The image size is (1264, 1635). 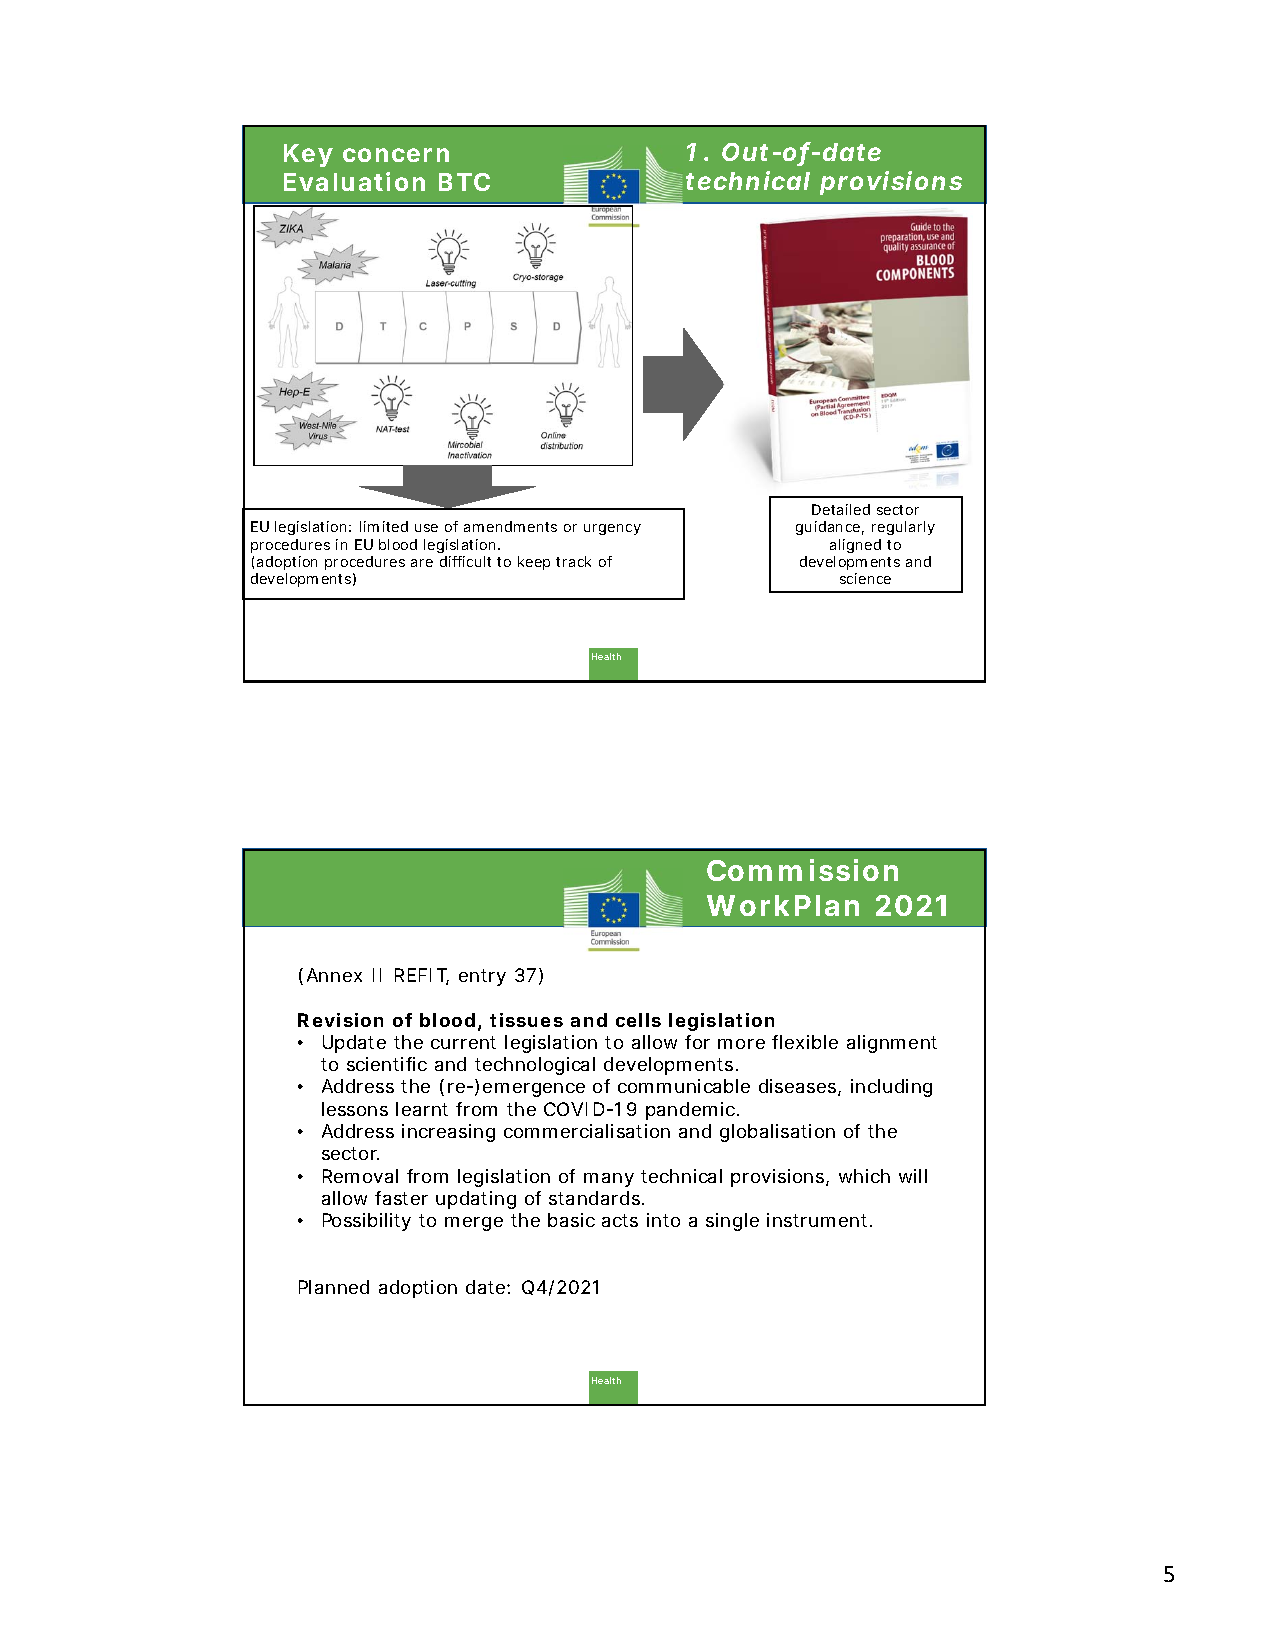 What do you see at coordinates (464, 182) in the page?
I see `BTC` at bounding box center [464, 182].
